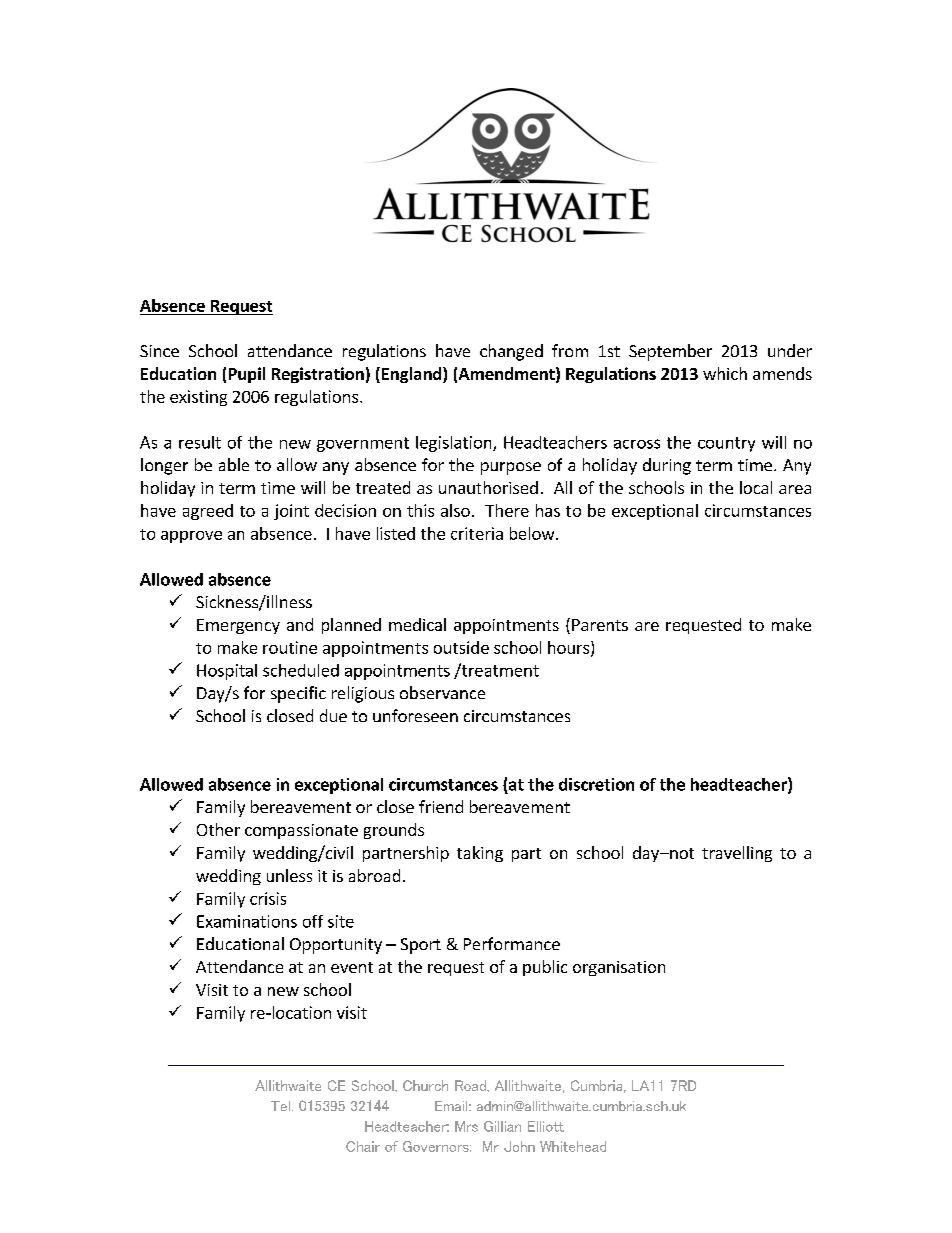 The image size is (952, 1233). What do you see at coordinates (280, 1106) in the document?
I see `Tel` at bounding box center [280, 1106].
